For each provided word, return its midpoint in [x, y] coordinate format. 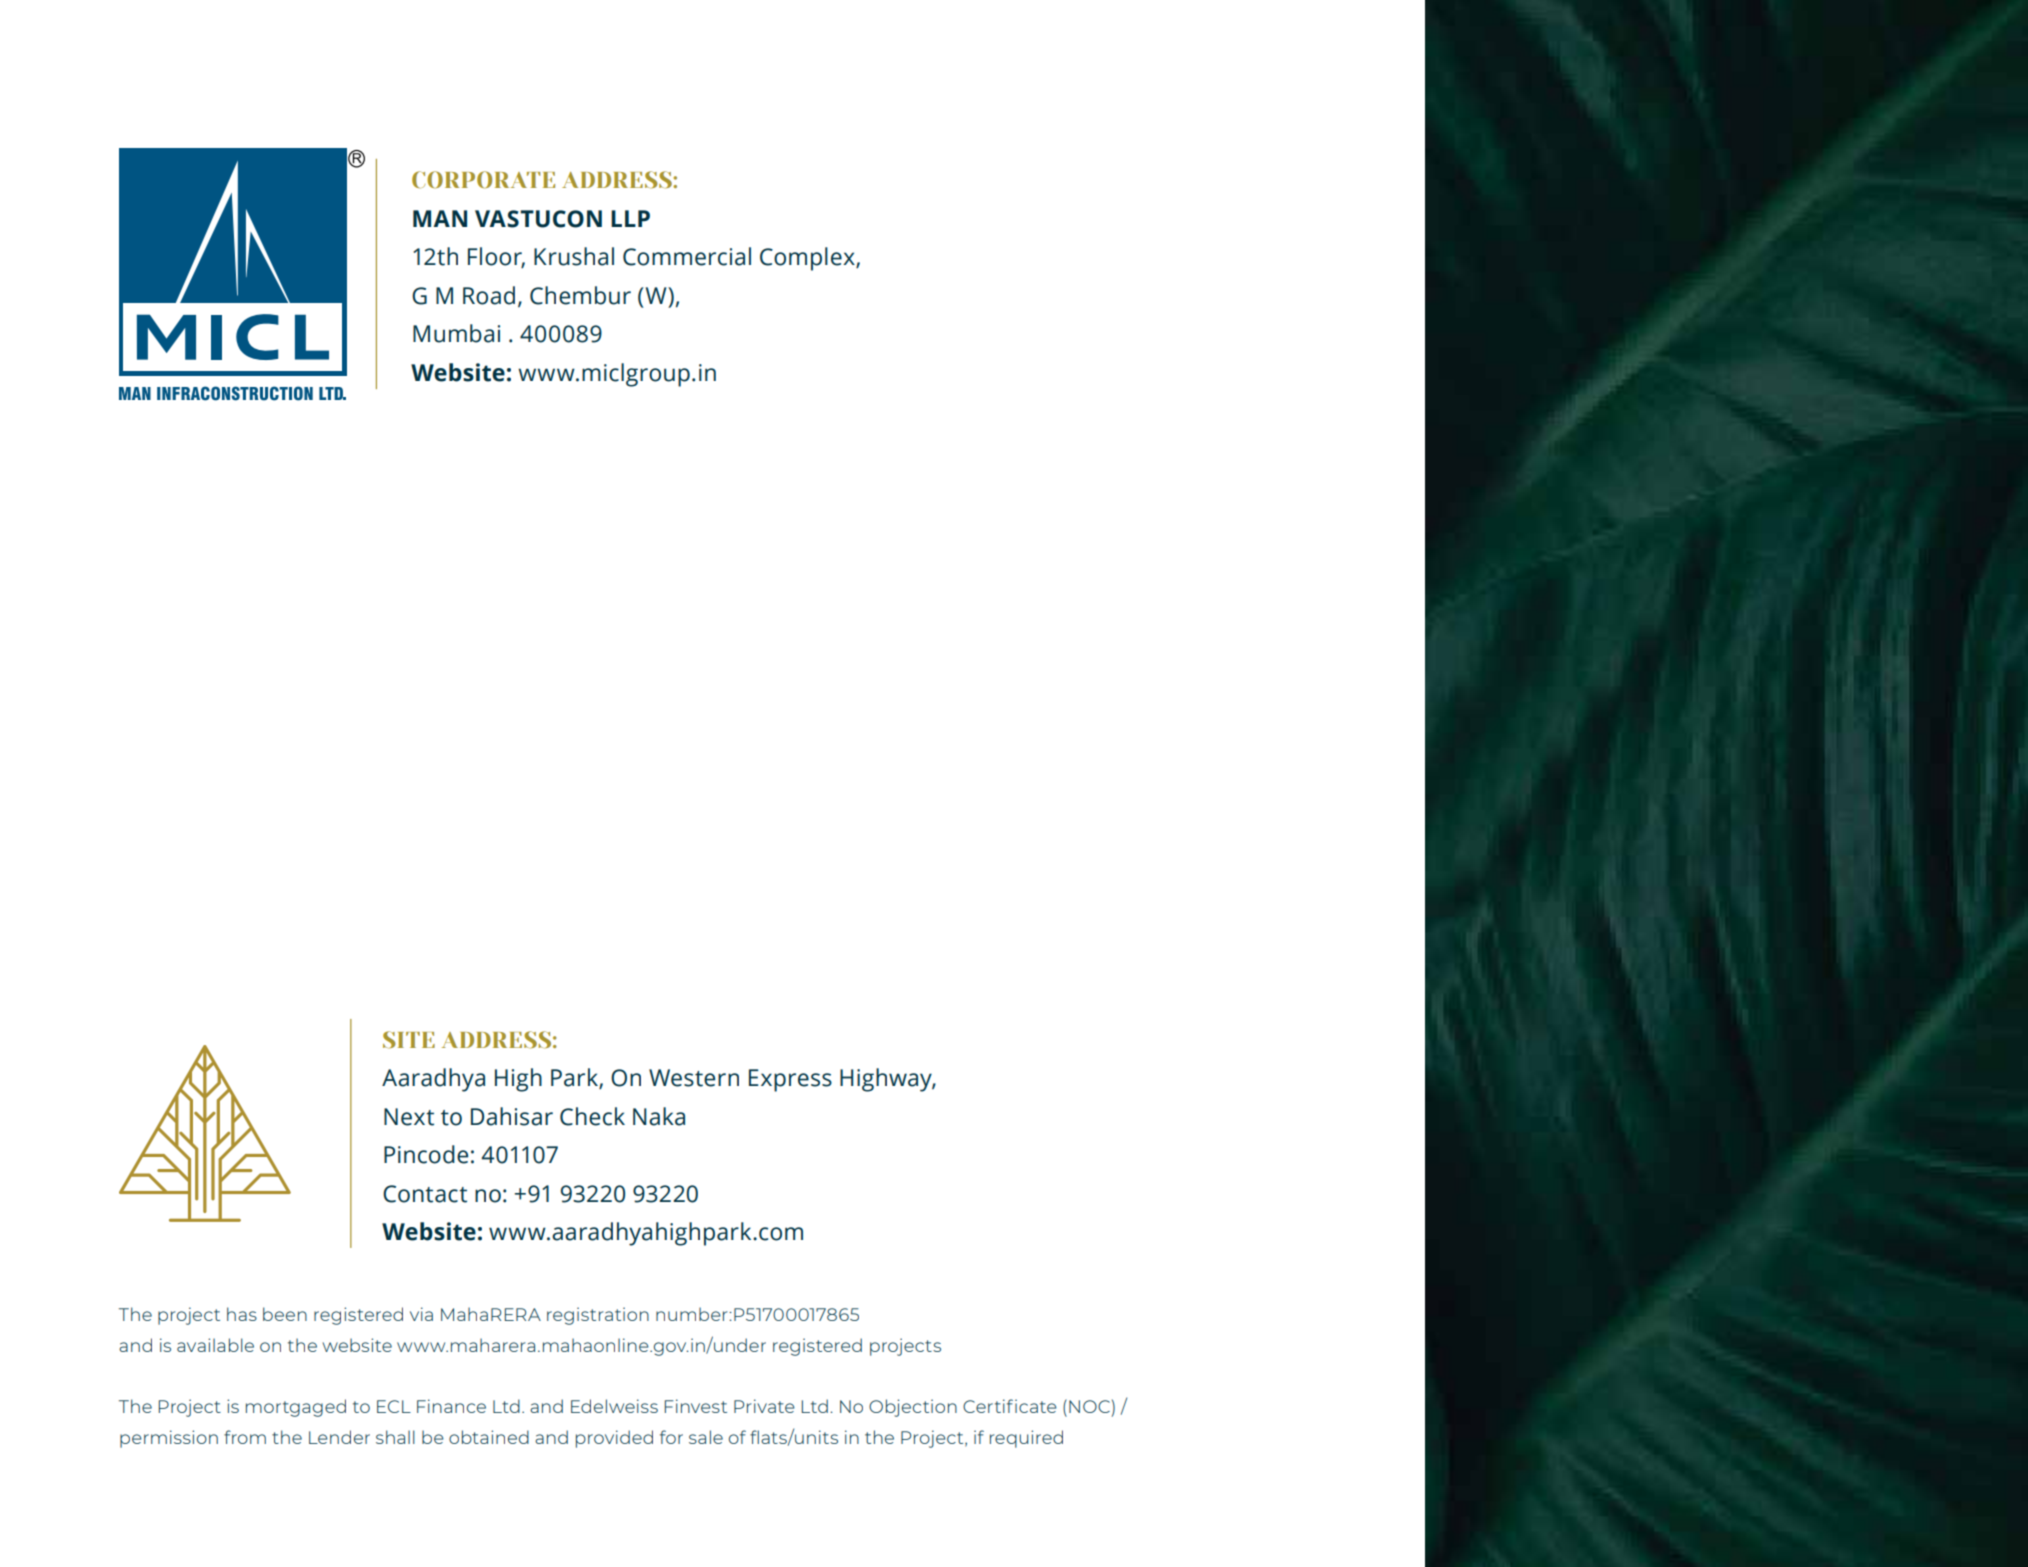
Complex [808, 259]
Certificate [1010, 1406]
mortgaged [296, 1408]
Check [592, 1116]
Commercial [687, 256]
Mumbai [456, 333]
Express [790, 1080]
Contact [425, 1194]
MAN [440, 218]
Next [409, 1117]
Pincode [426, 1154]
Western [694, 1078]
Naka [659, 1116]
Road [489, 295]
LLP [630, 218]
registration [598, 1316]
